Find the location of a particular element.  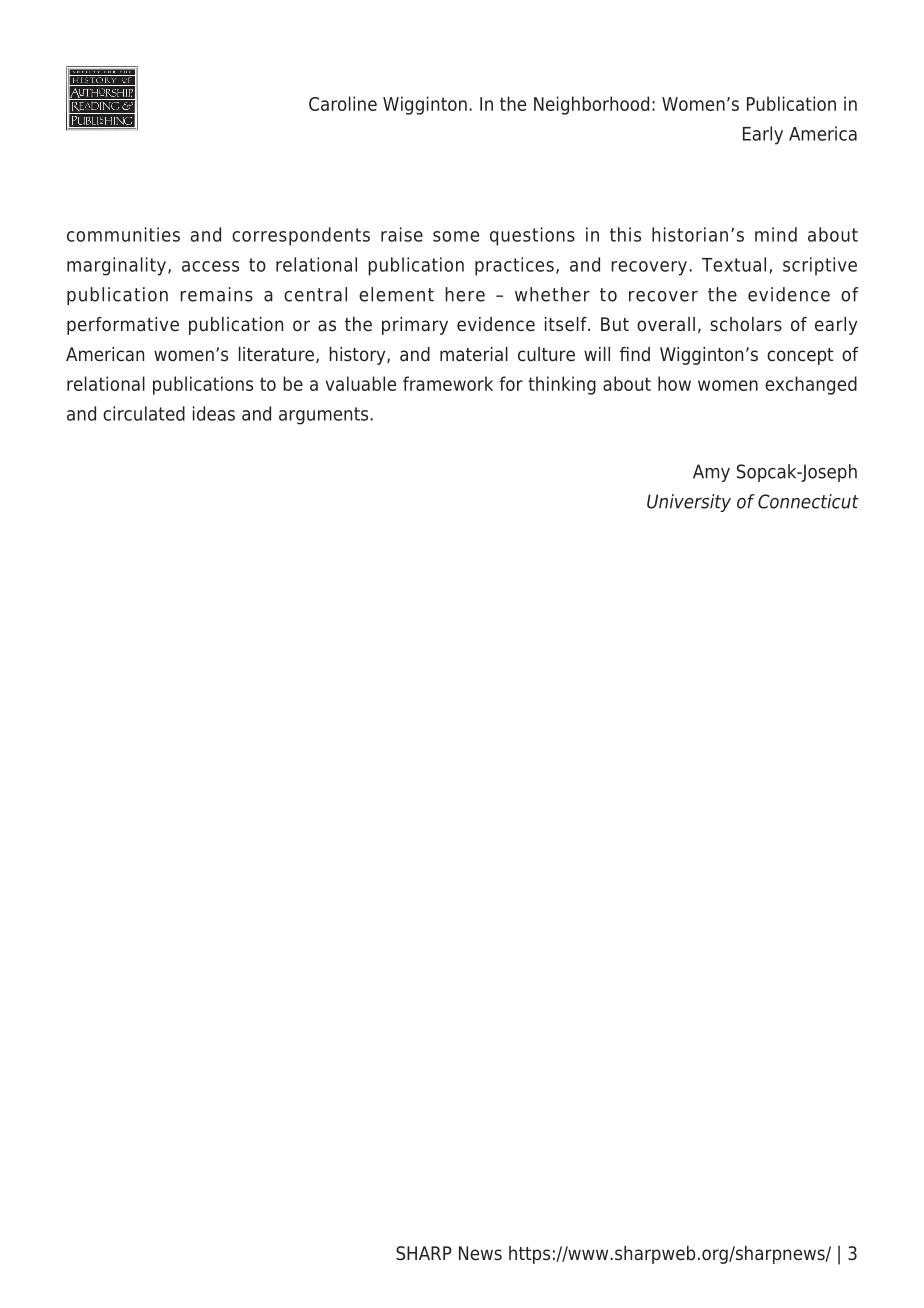

concept is located at coordinates (800, 356).
